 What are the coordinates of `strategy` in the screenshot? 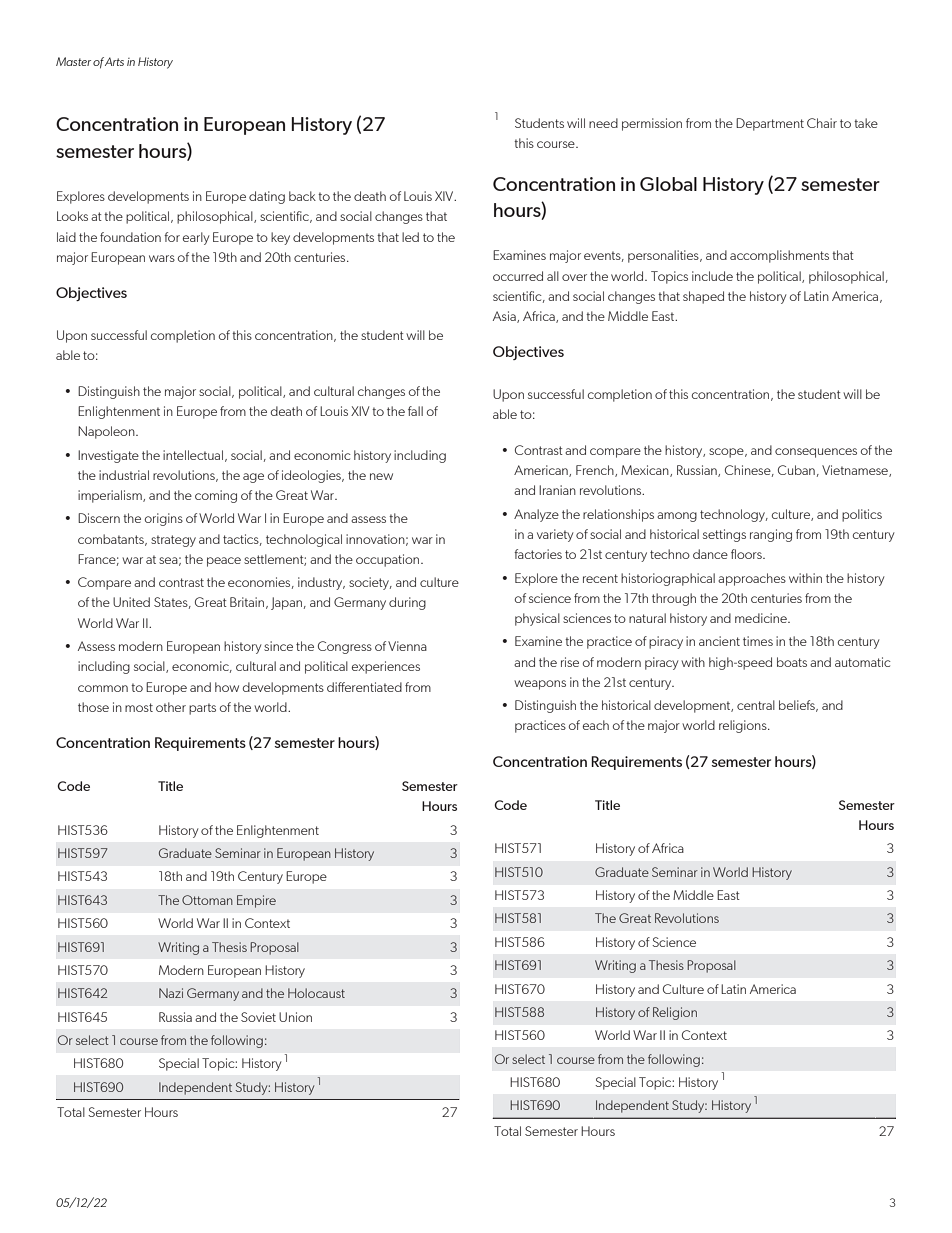 It's located at (173, 541).
